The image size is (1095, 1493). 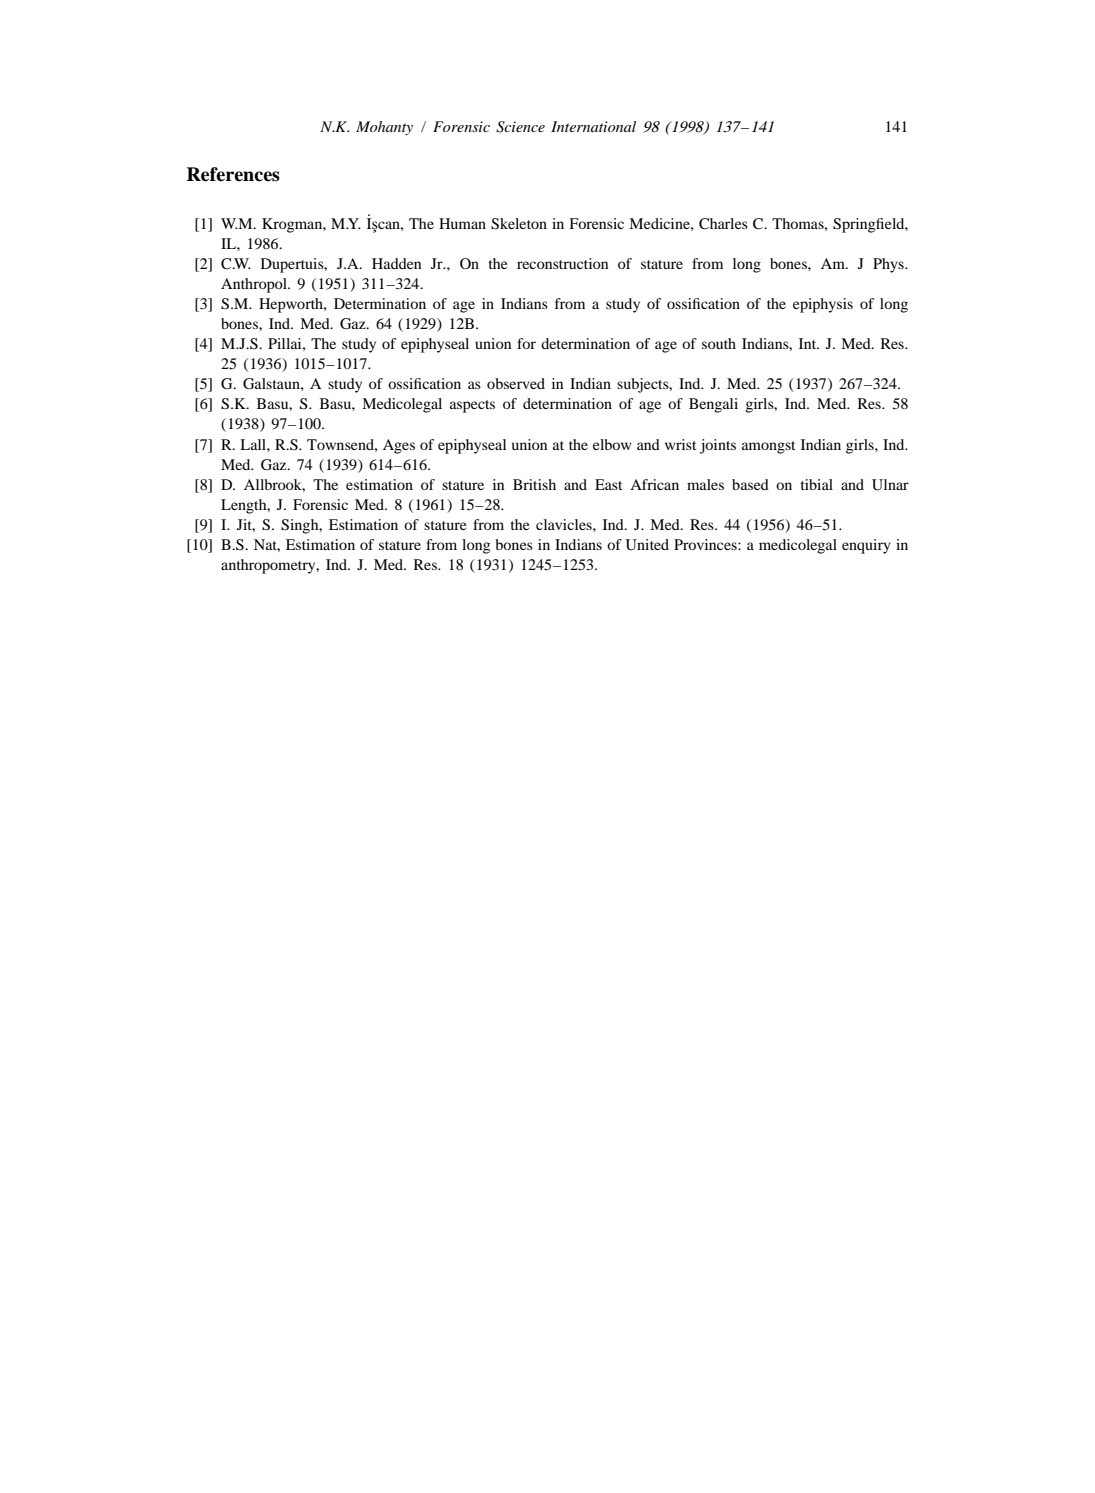 What do you see at coordinates (384, 128) in the screenshot?
I see `Mohanty` at bounding box center [384, 128].
